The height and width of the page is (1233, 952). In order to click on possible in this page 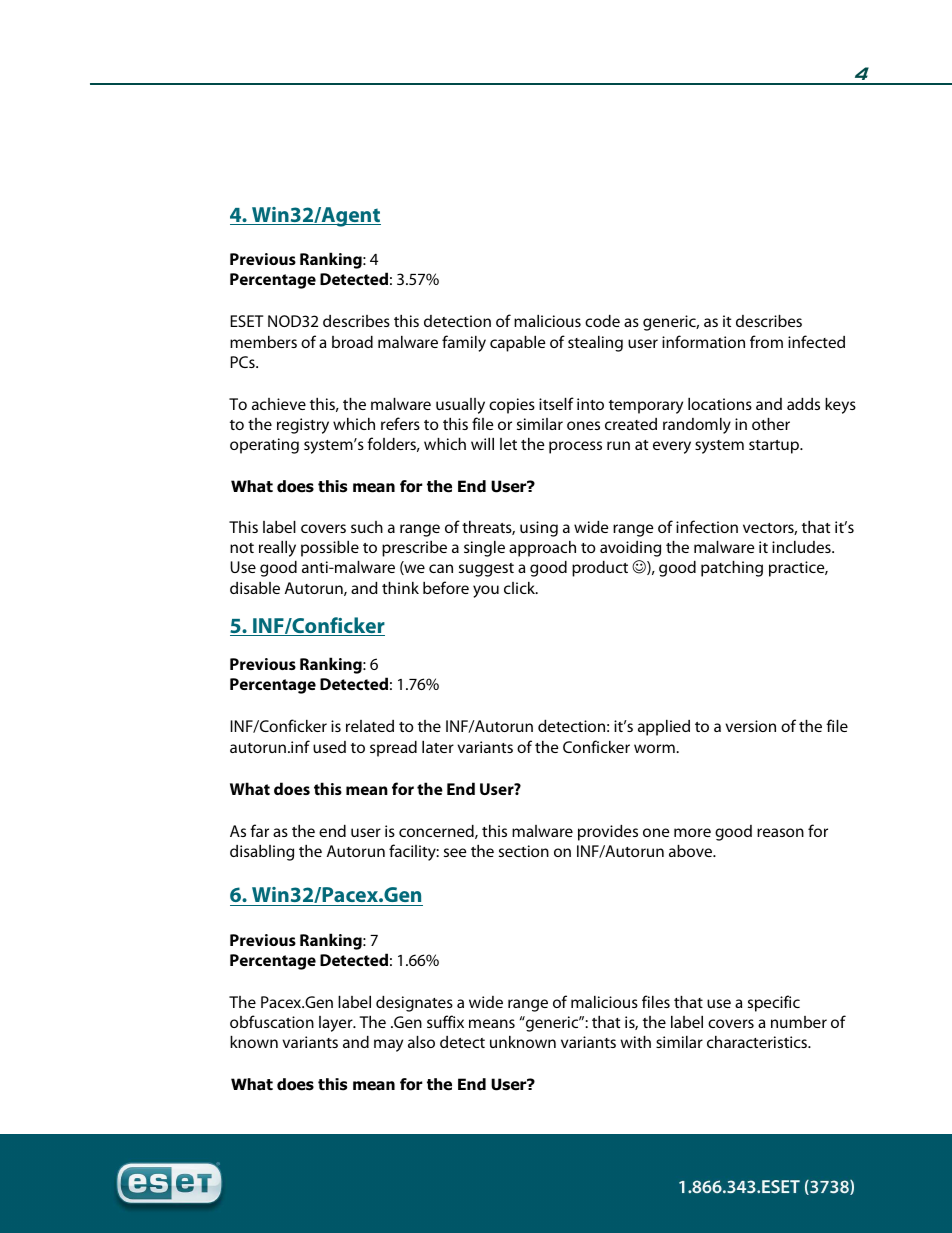, I will do `click(330, 549)`.
